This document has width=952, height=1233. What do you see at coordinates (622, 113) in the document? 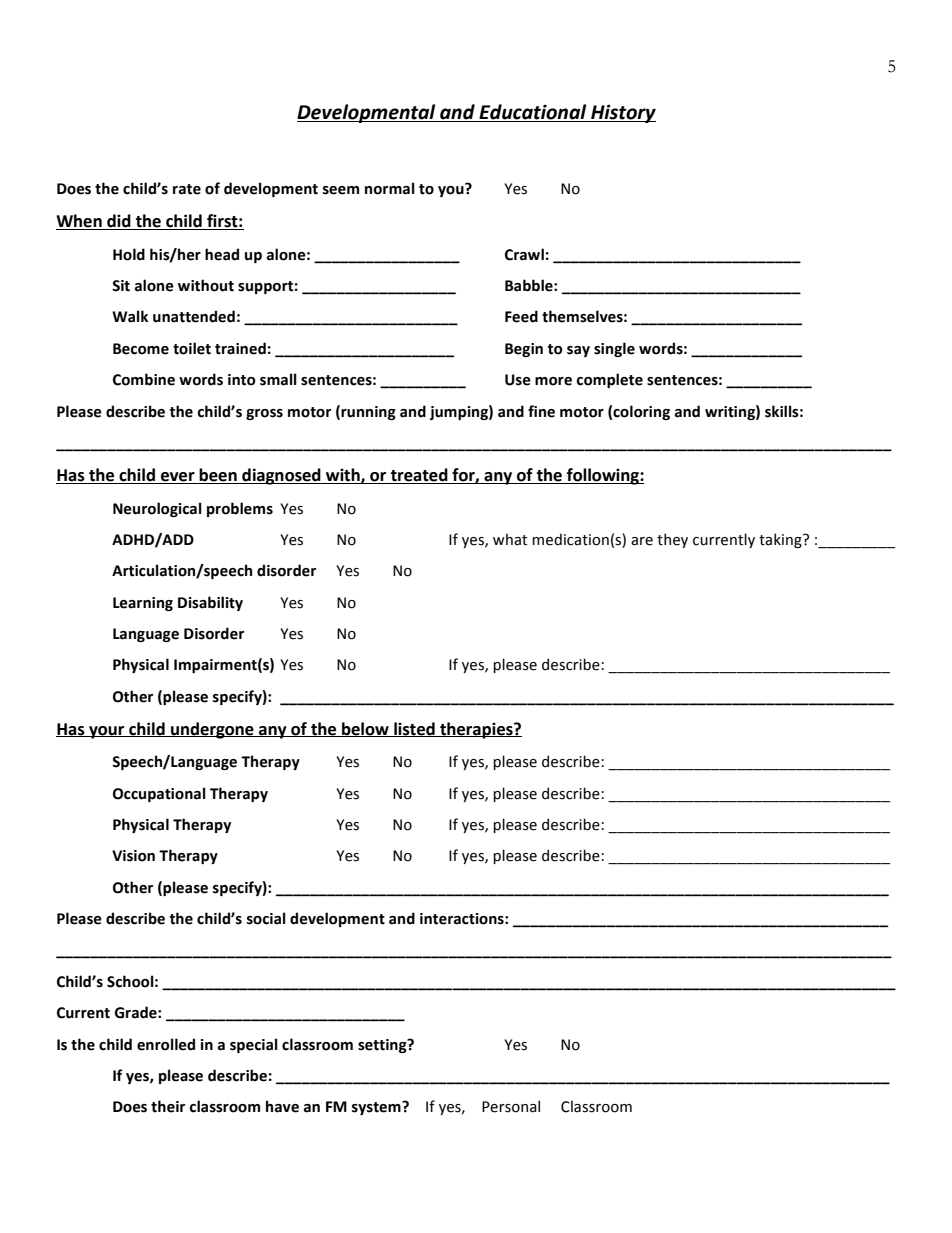
I see `History` at bounding box center [622, 113].
